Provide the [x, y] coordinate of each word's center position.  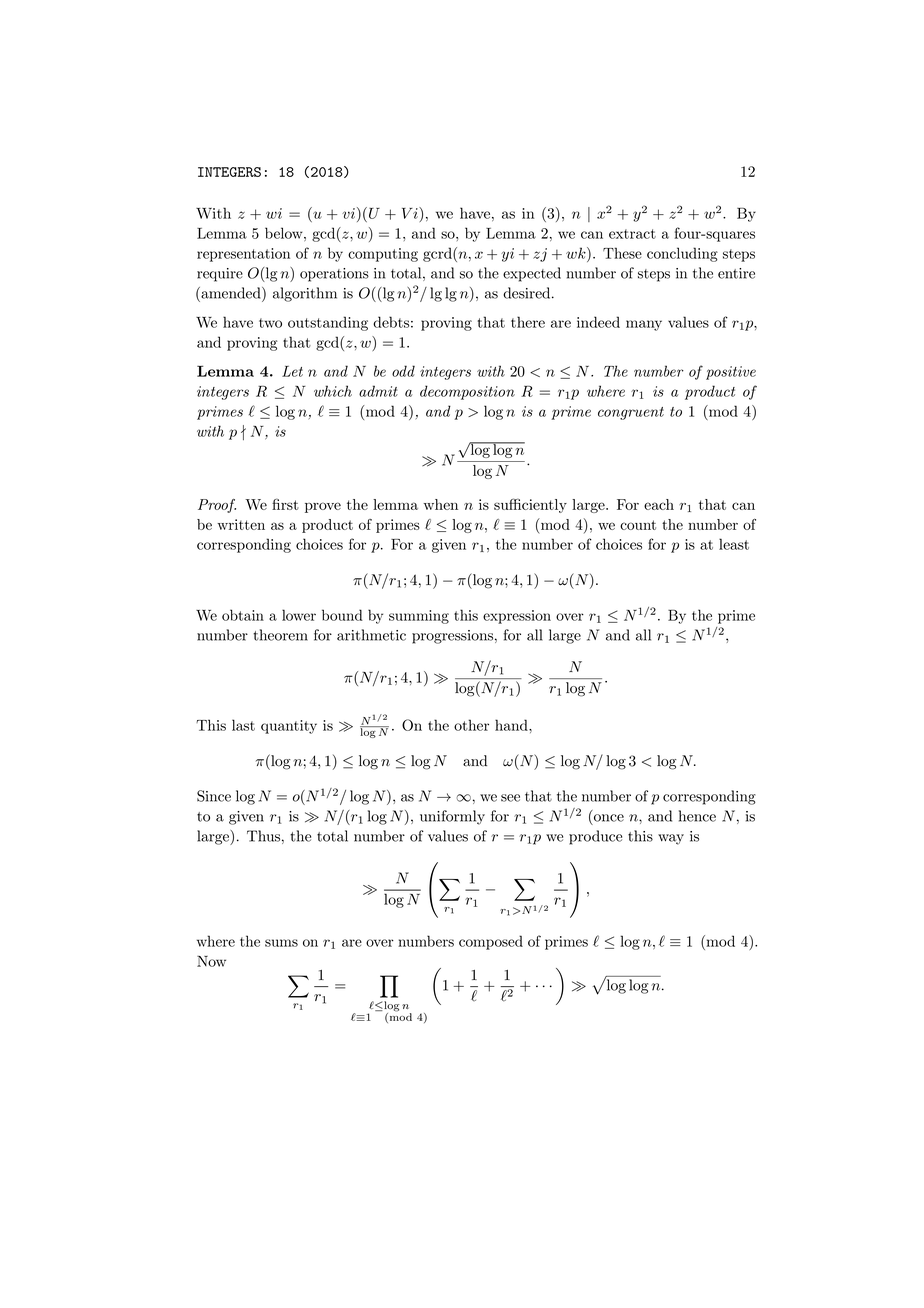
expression [517, 617]
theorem [280, 635]
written [241, 524]
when [440, 504]
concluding [682, 254]
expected [532, 274]
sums [281, 943]
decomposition [467, 392]
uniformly [452, 817]
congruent [631, 413]
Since [214, 796]
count [638, 525]
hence [697, 816]
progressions [452, 637]
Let [292, 371]
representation [243, 255]
